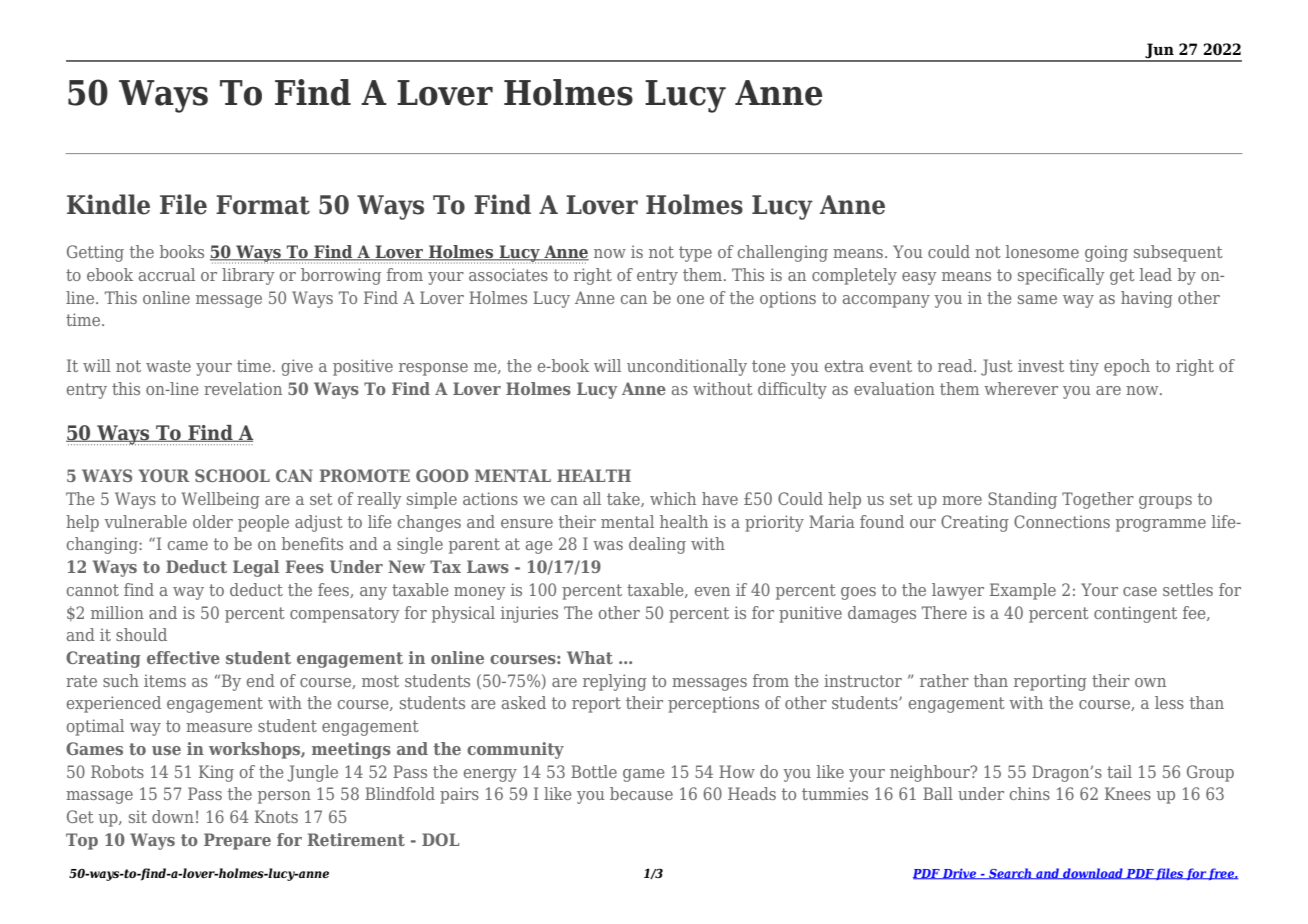 Image resolution: width=1308 pixels, height=924 pixels. I want to click on Prepare, so click(237, 841).
